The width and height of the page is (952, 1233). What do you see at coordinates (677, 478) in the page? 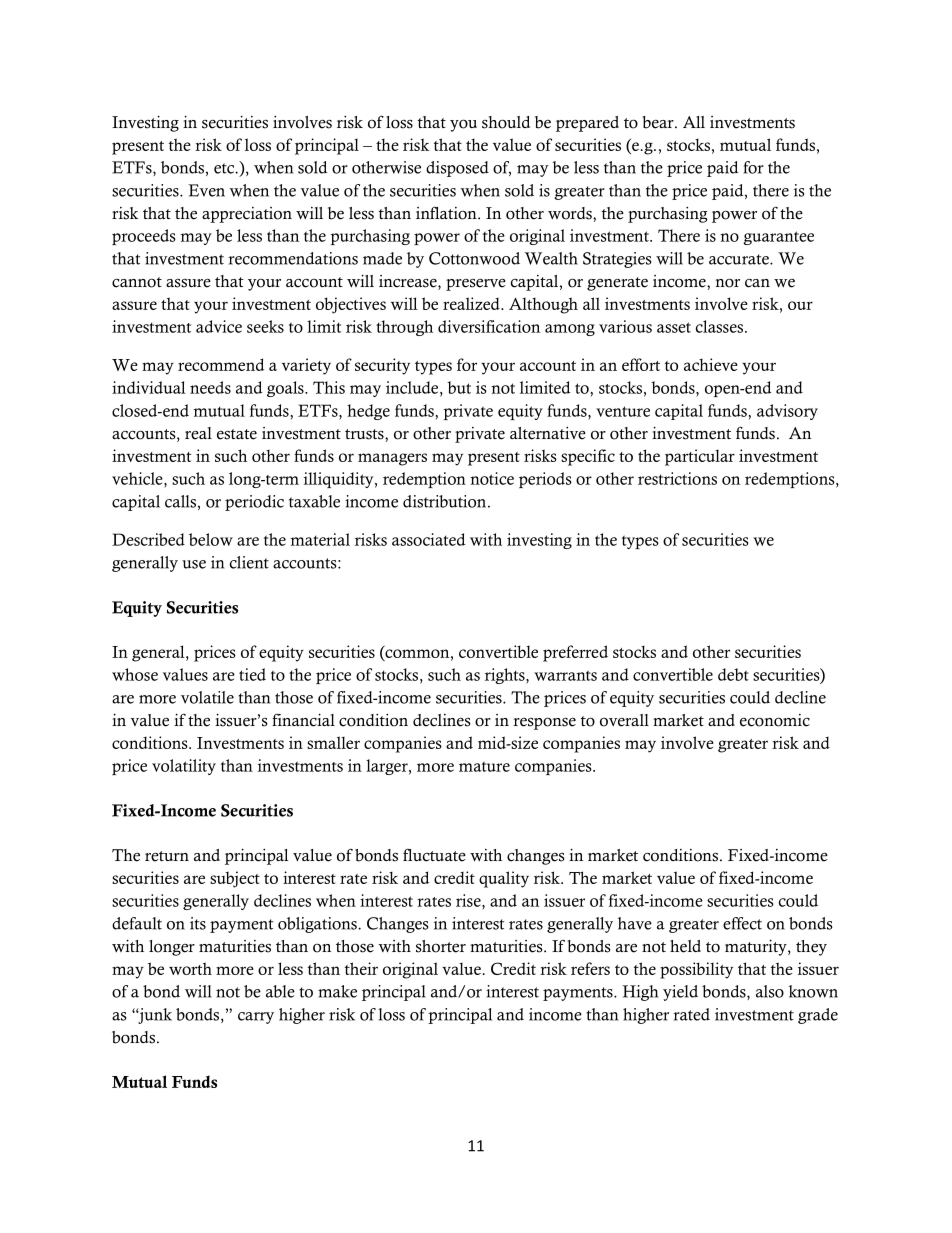
I see `restrictions` at bounding box center [677, 478].
